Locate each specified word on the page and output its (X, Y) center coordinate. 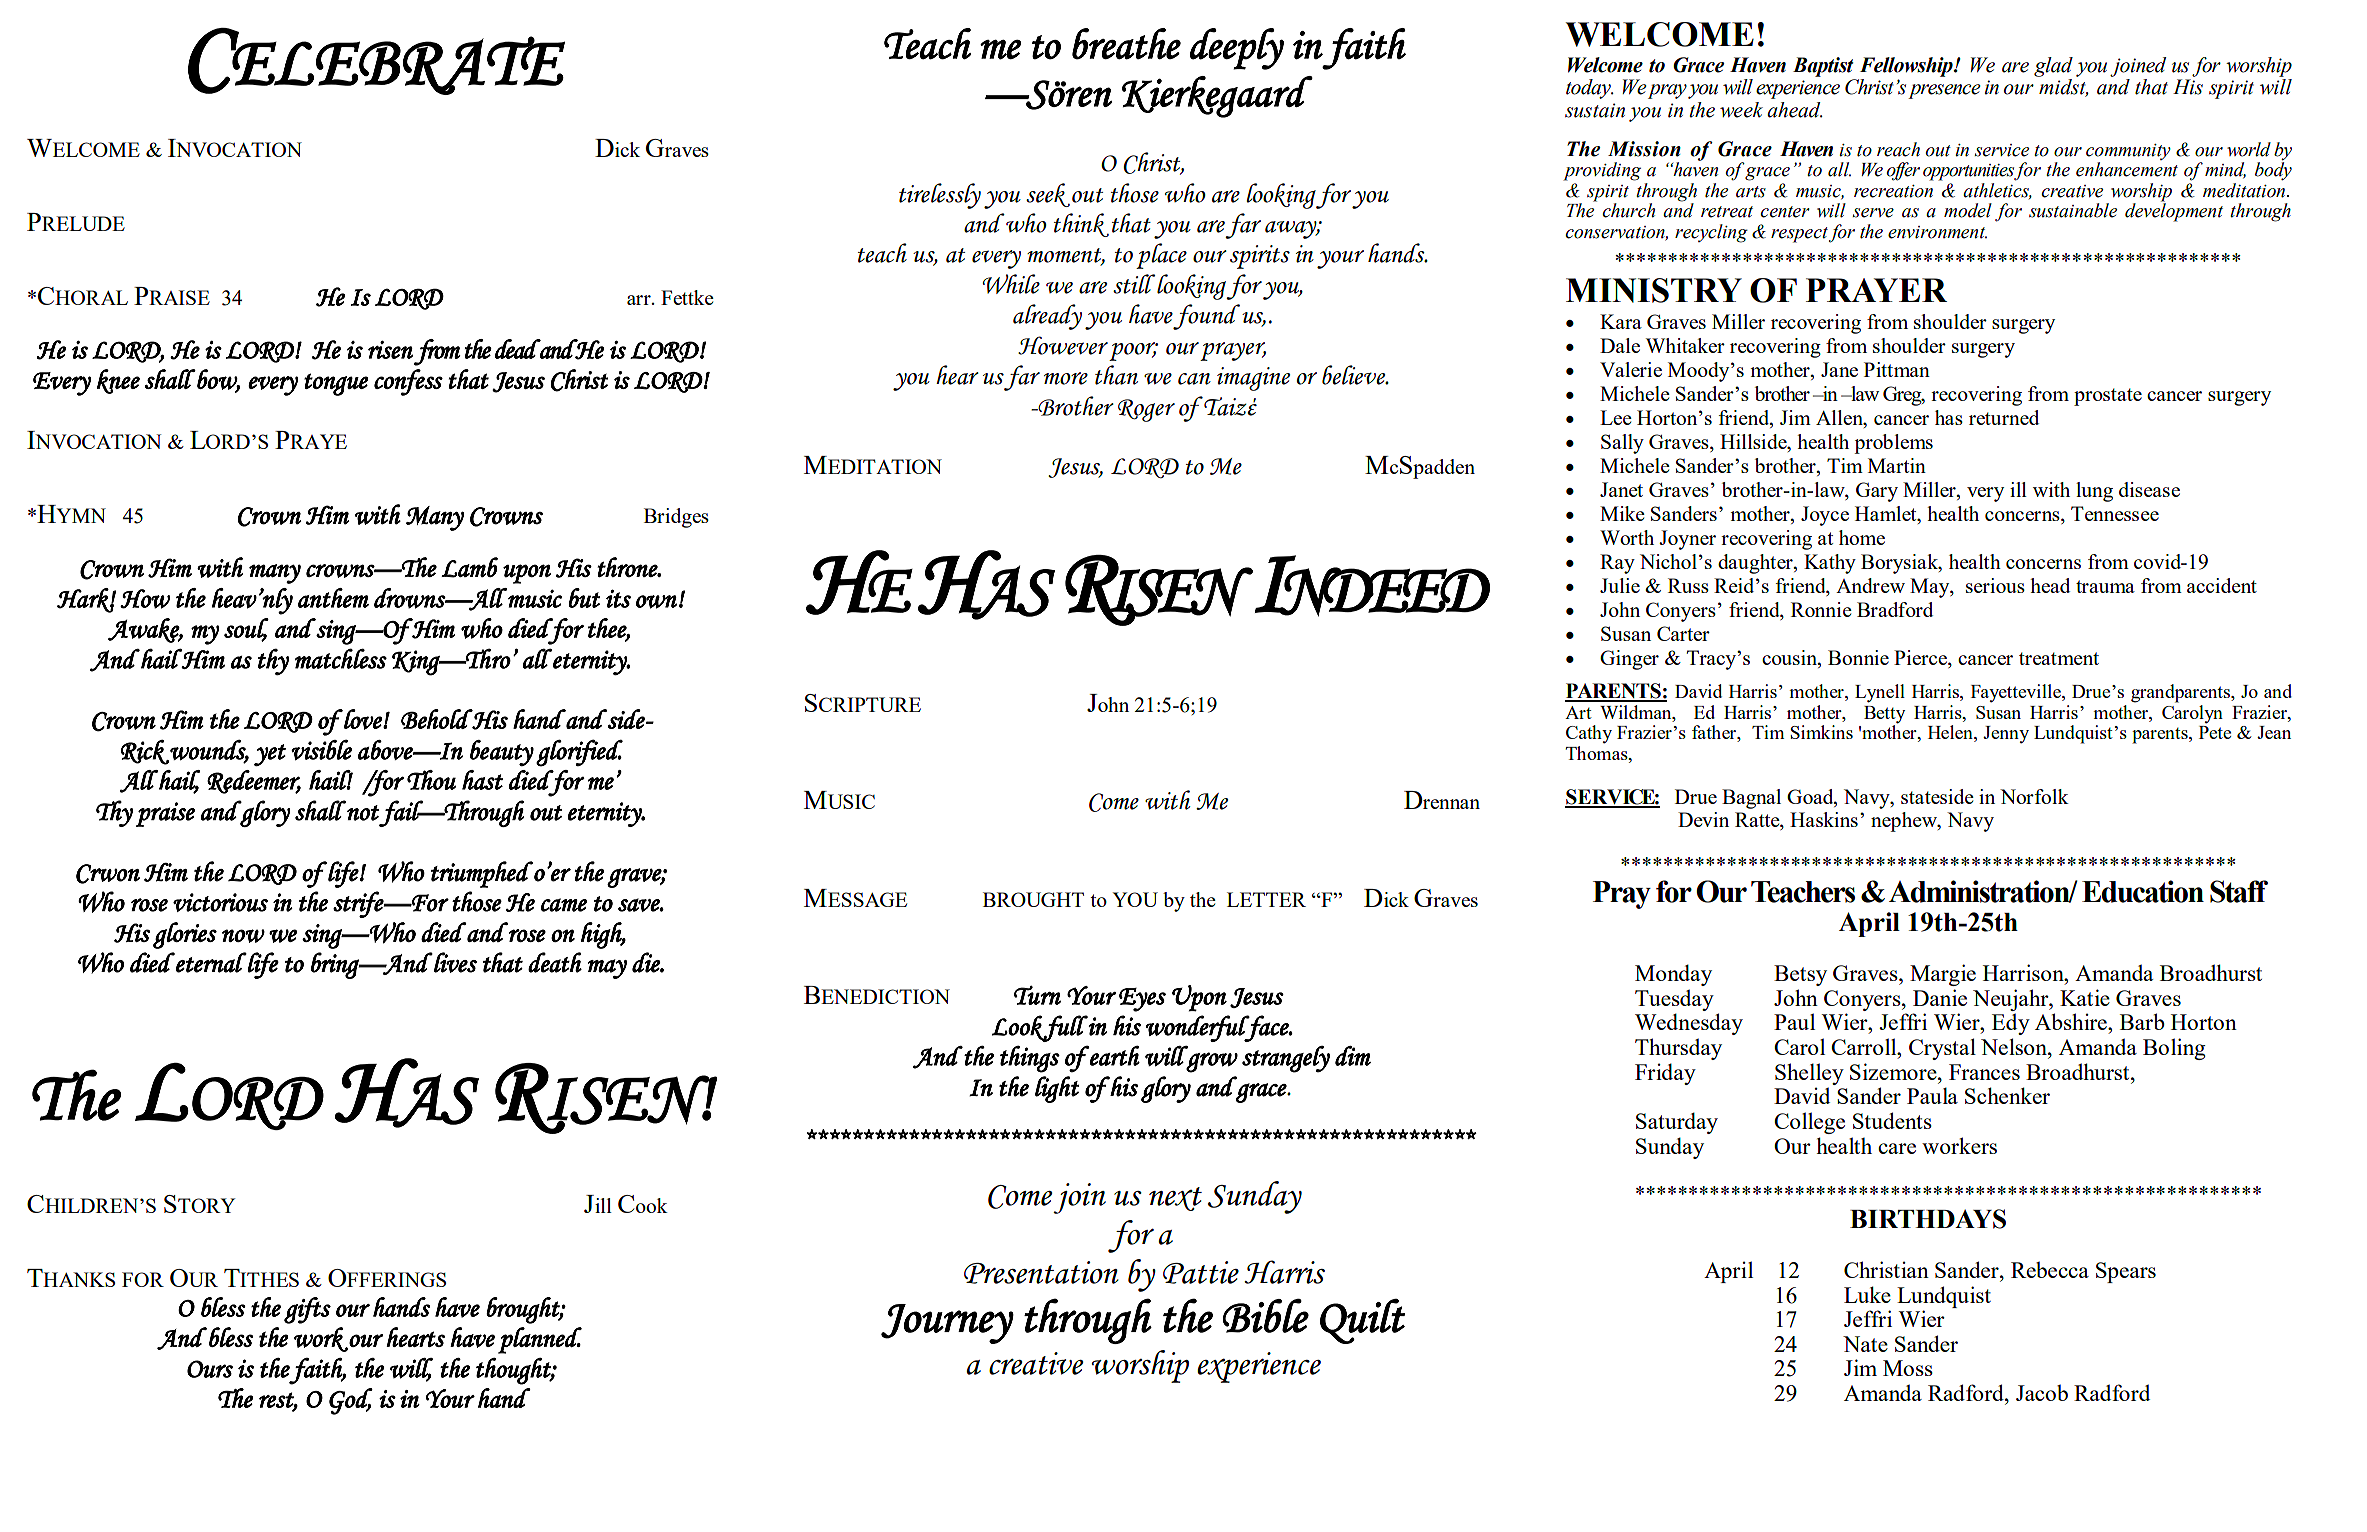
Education (2143, 891)
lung (2094, 492)
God (351, 1401)
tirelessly (940, 196)
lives (454, 962)
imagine (1253, 379)
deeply (1237, 49)
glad (2053, 67)
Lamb (469, 567)
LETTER (1266, 899)
